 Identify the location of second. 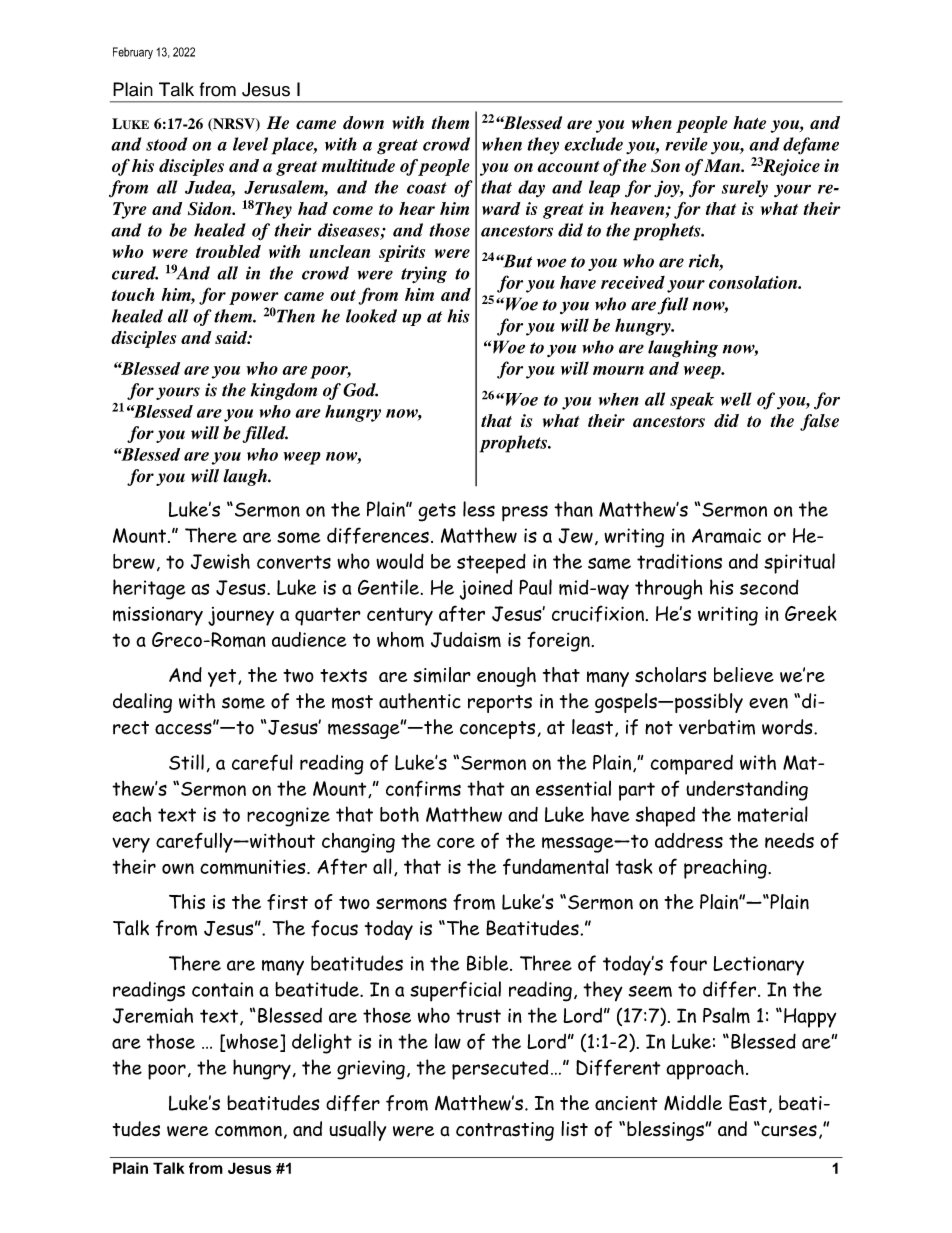
(769, 587).
